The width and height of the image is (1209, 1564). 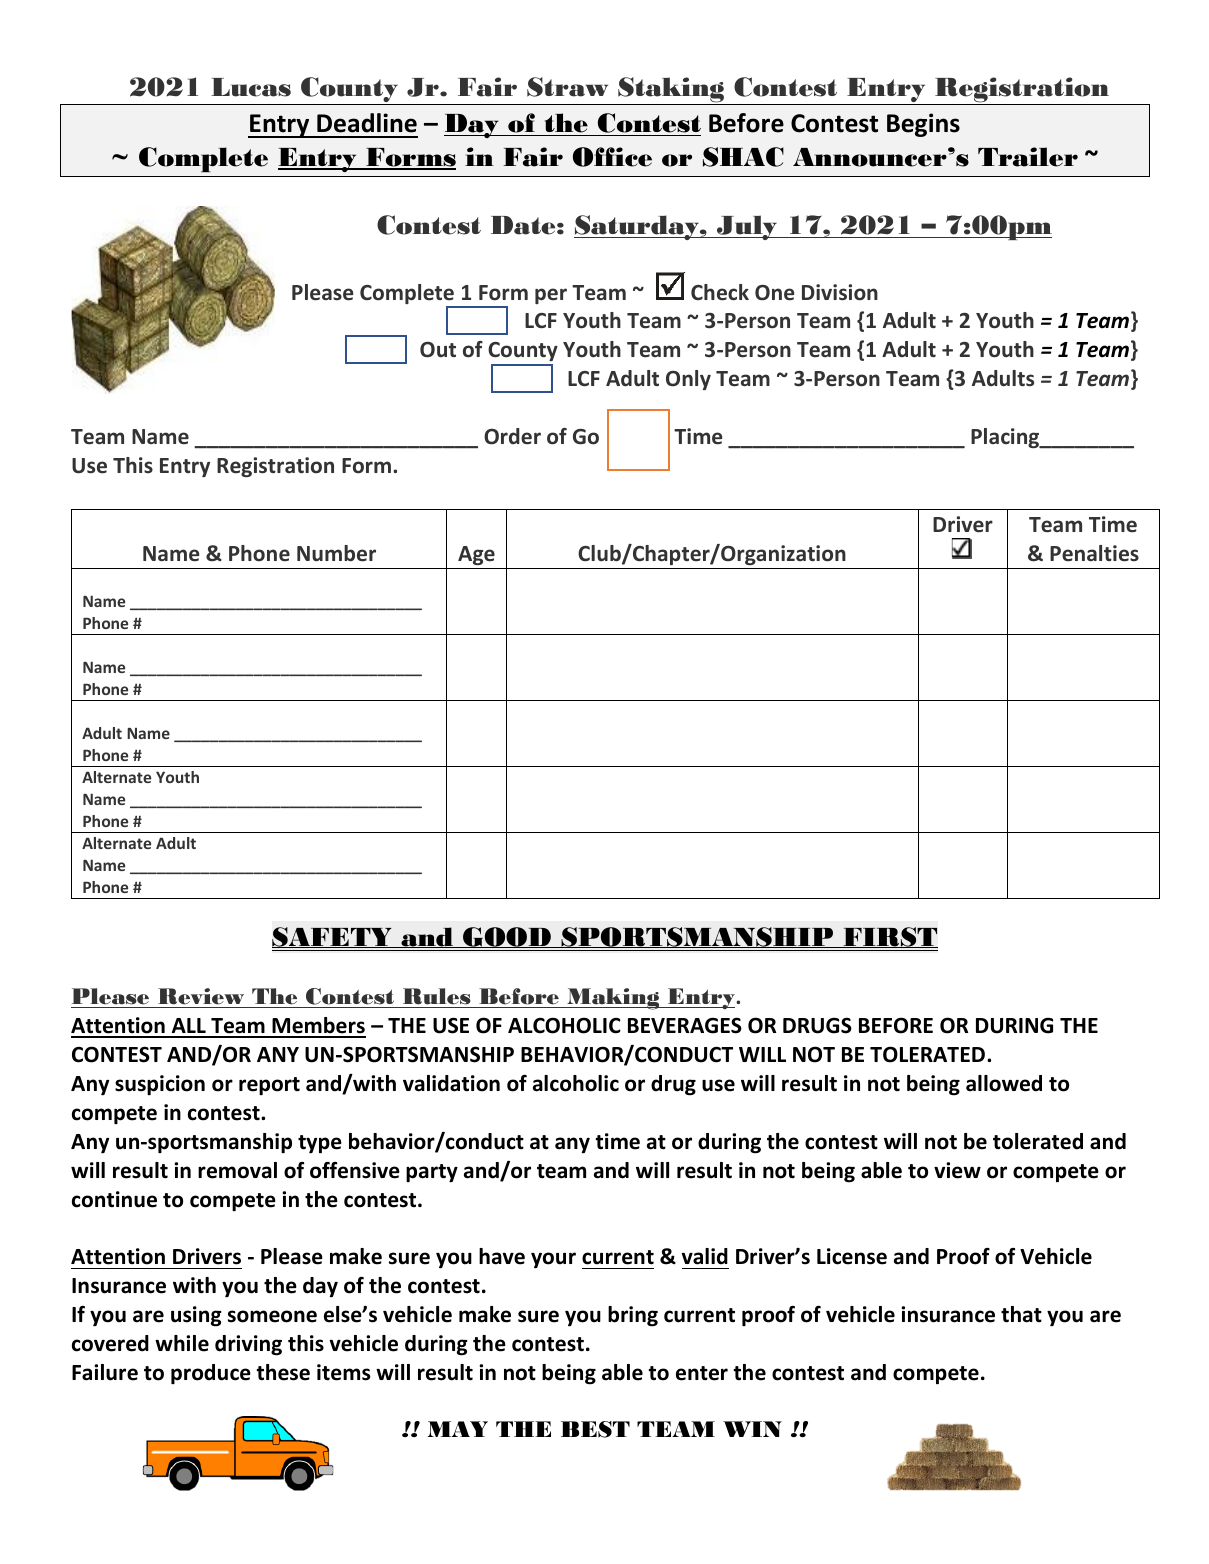 I want to click on produce, so click(x=211, y=1374).
